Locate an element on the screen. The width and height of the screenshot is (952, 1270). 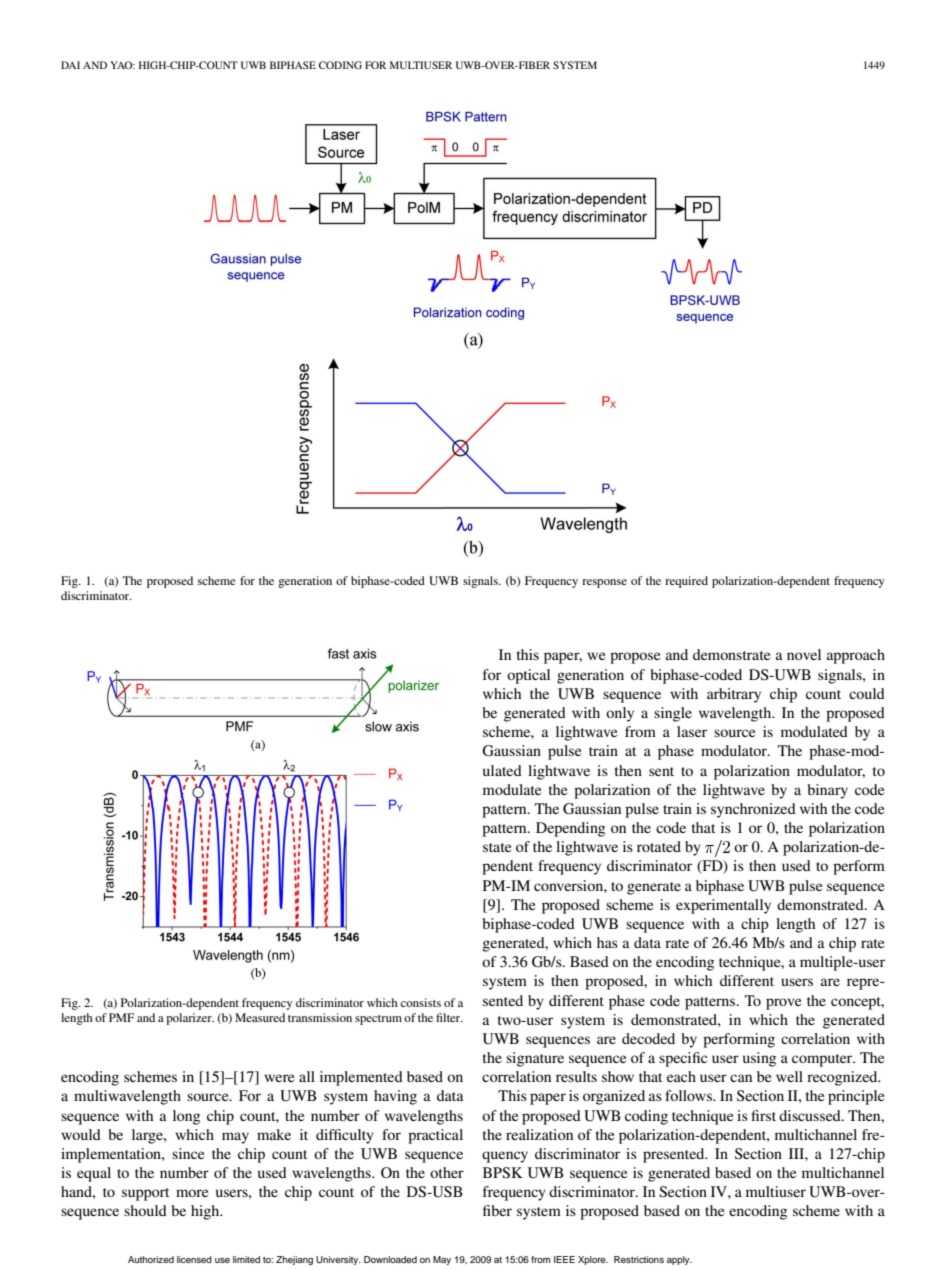
filter is located at coordinates (449, 1017).
